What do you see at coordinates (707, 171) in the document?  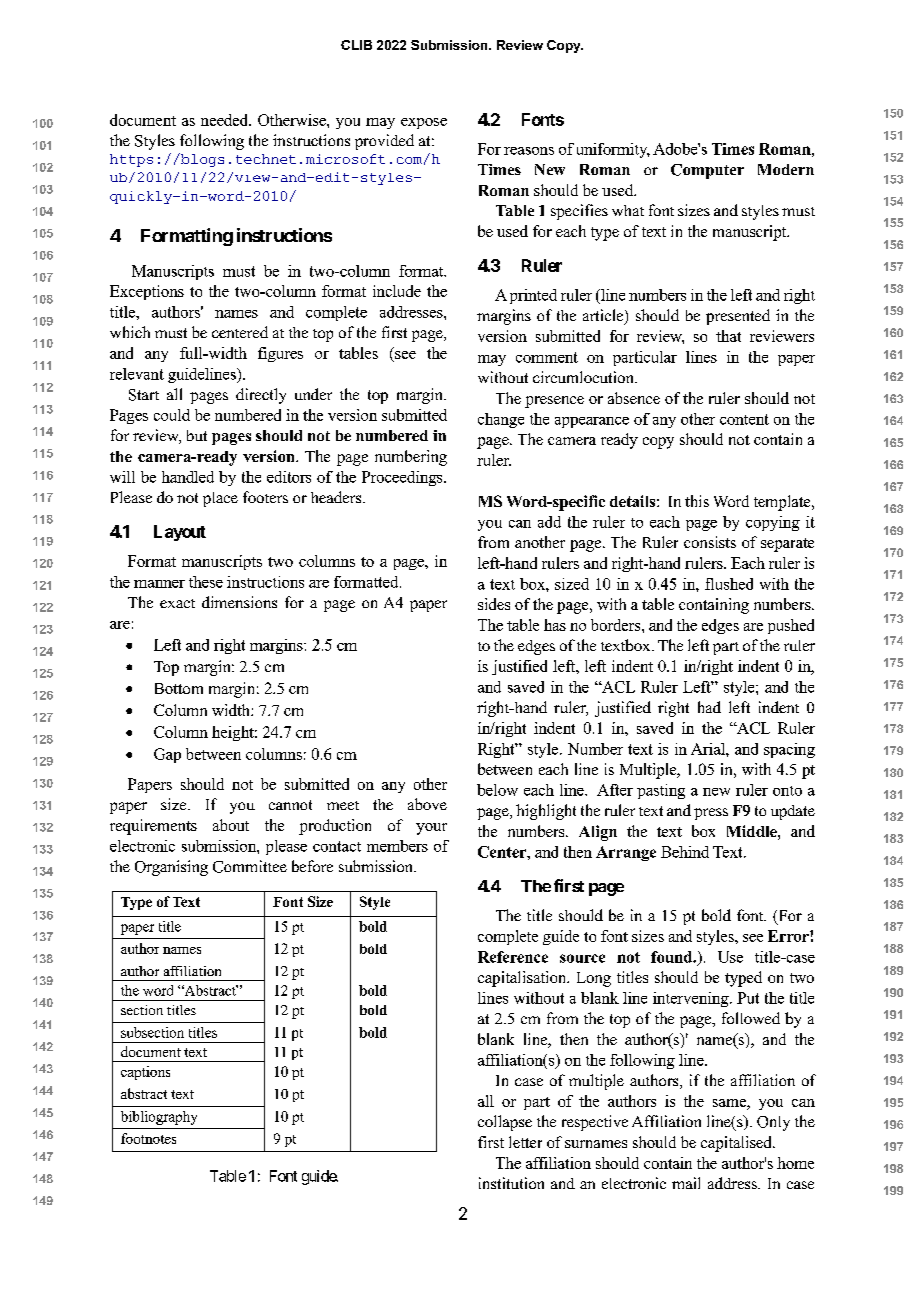 I see `Computer` at bounding box center [707, 171].
